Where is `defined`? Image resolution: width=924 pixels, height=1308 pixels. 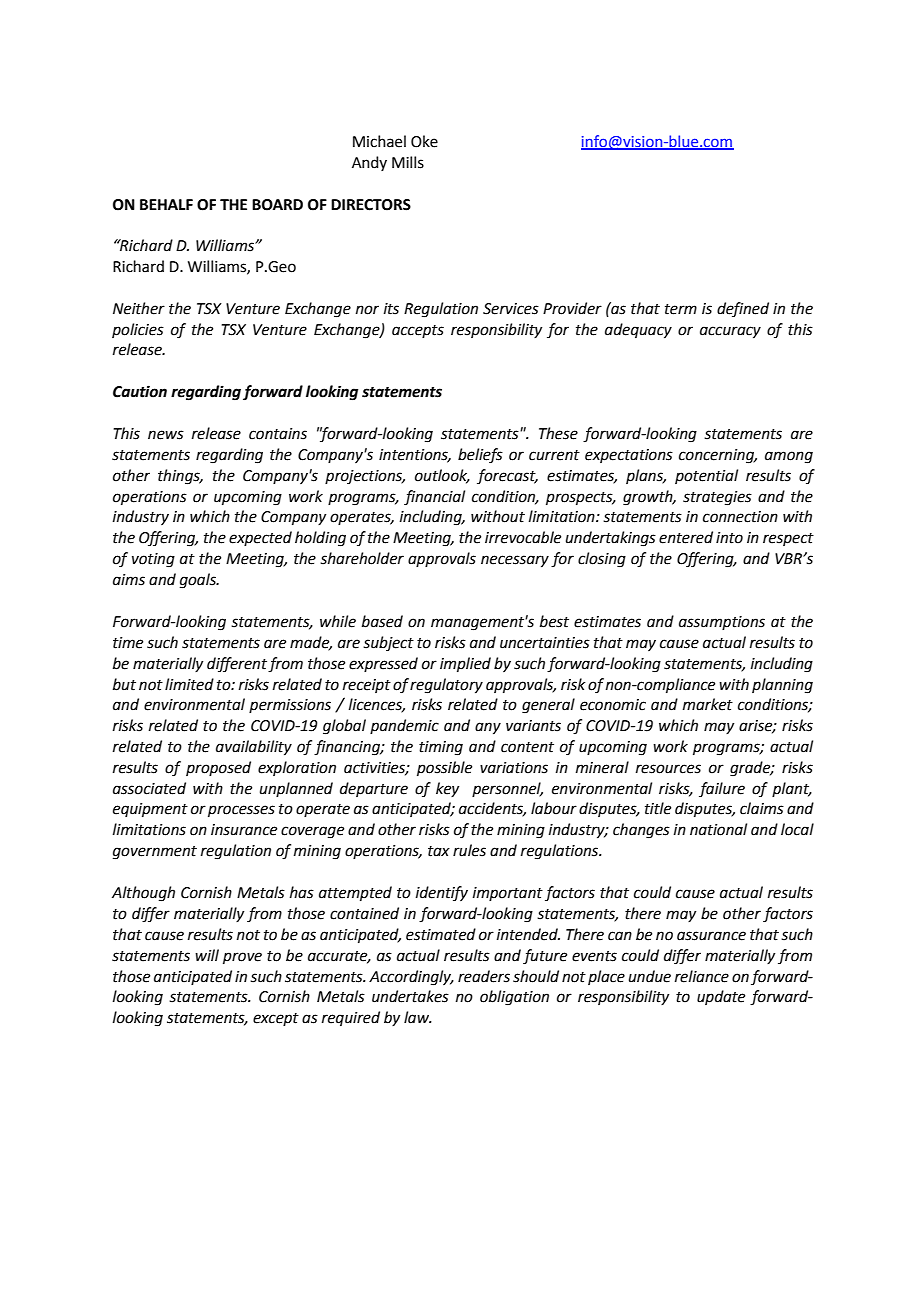
defined is located at coordinates (743, 309).
